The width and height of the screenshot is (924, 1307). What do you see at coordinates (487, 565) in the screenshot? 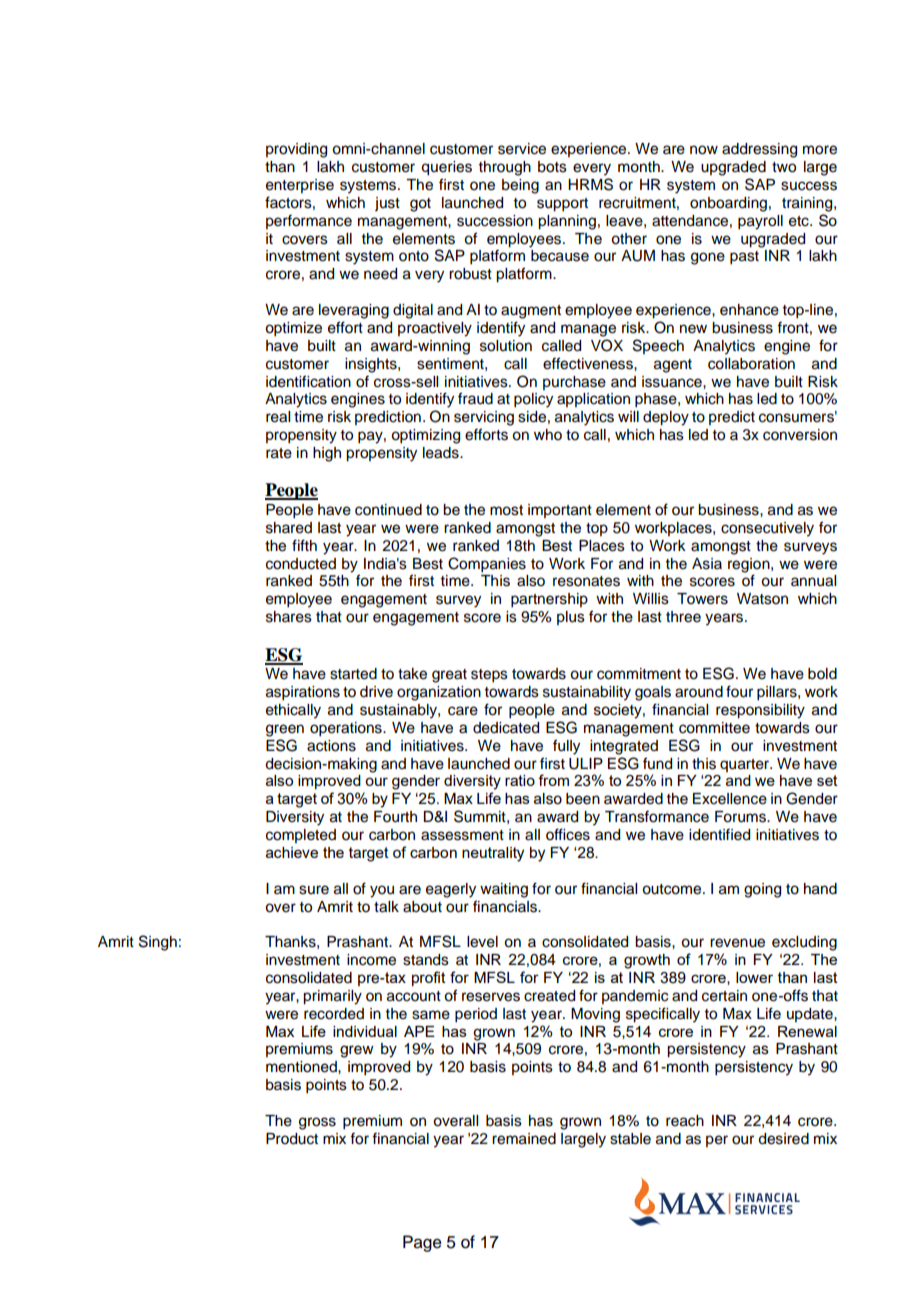
I see `Companies` at bounding box center [487, 565].
